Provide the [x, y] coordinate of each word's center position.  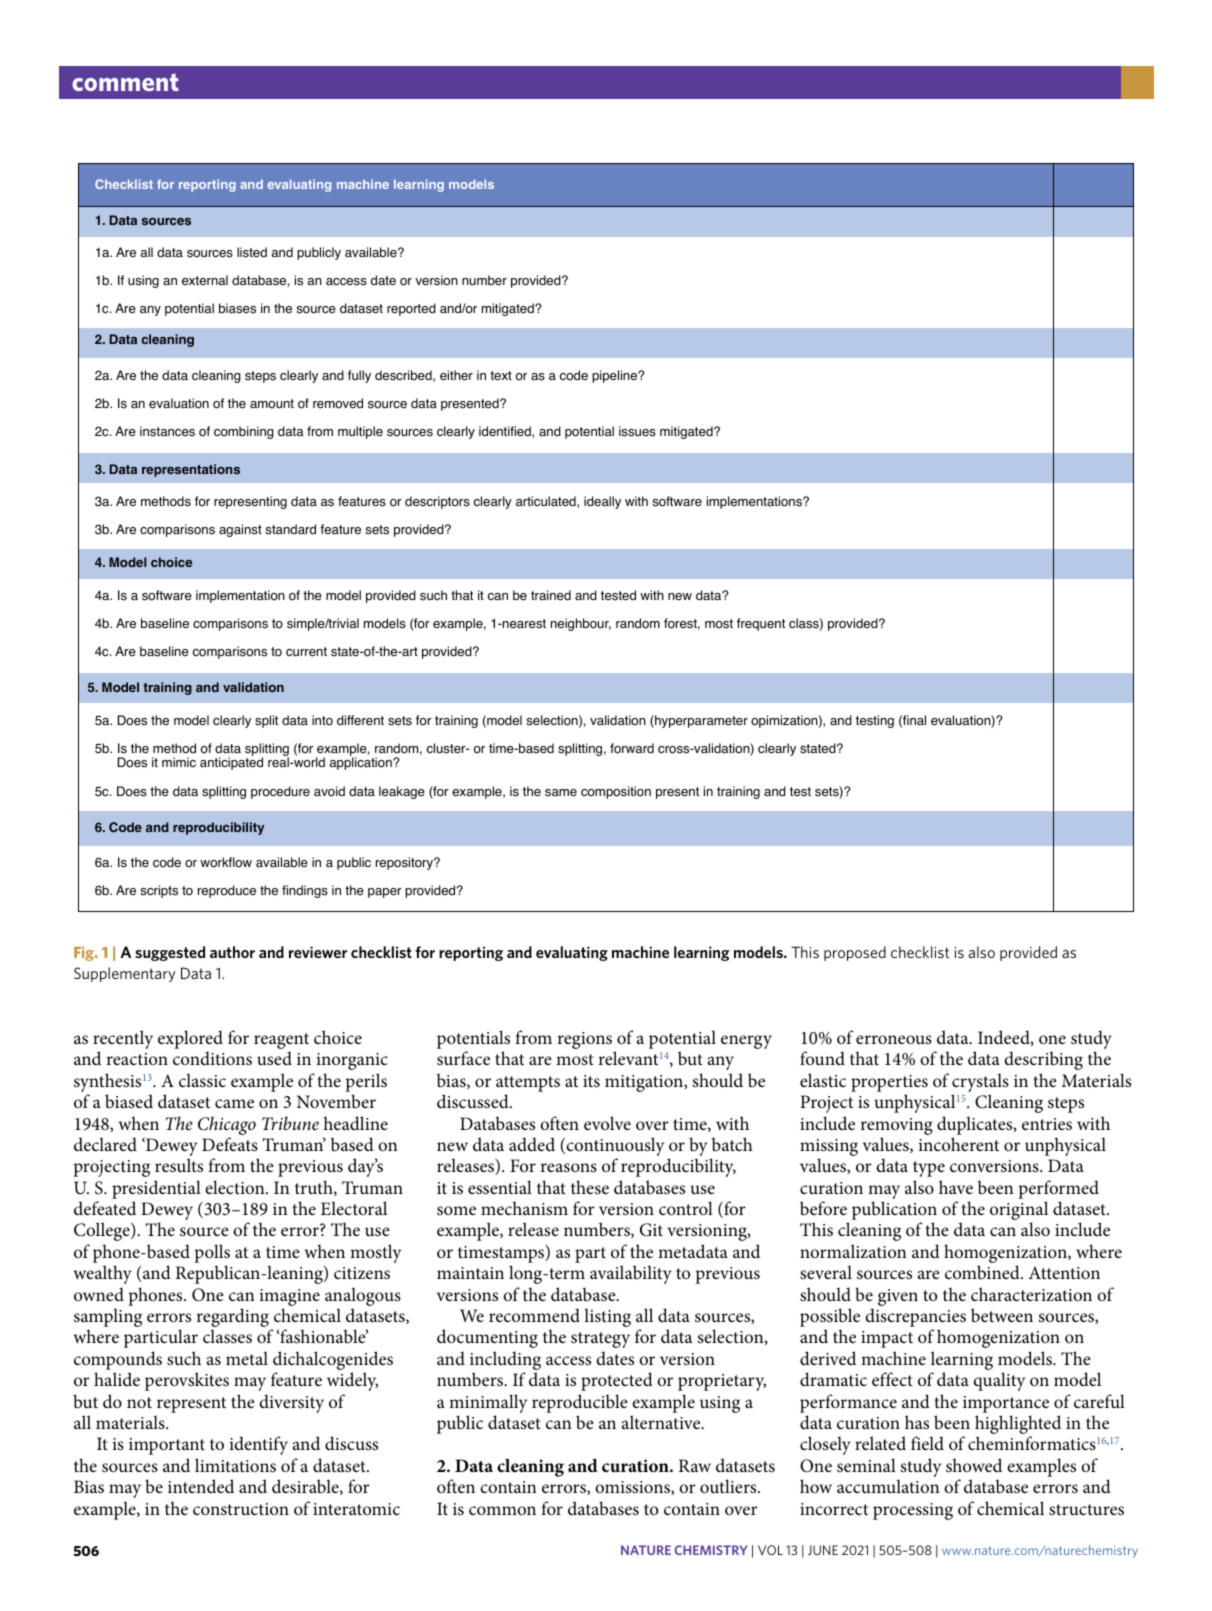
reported [411, 309]
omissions [633, 1488]
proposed [855, 953]
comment [125, 82]
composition [616, 792]
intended [201, 1486]
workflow [226, 862]
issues [637, 431]
